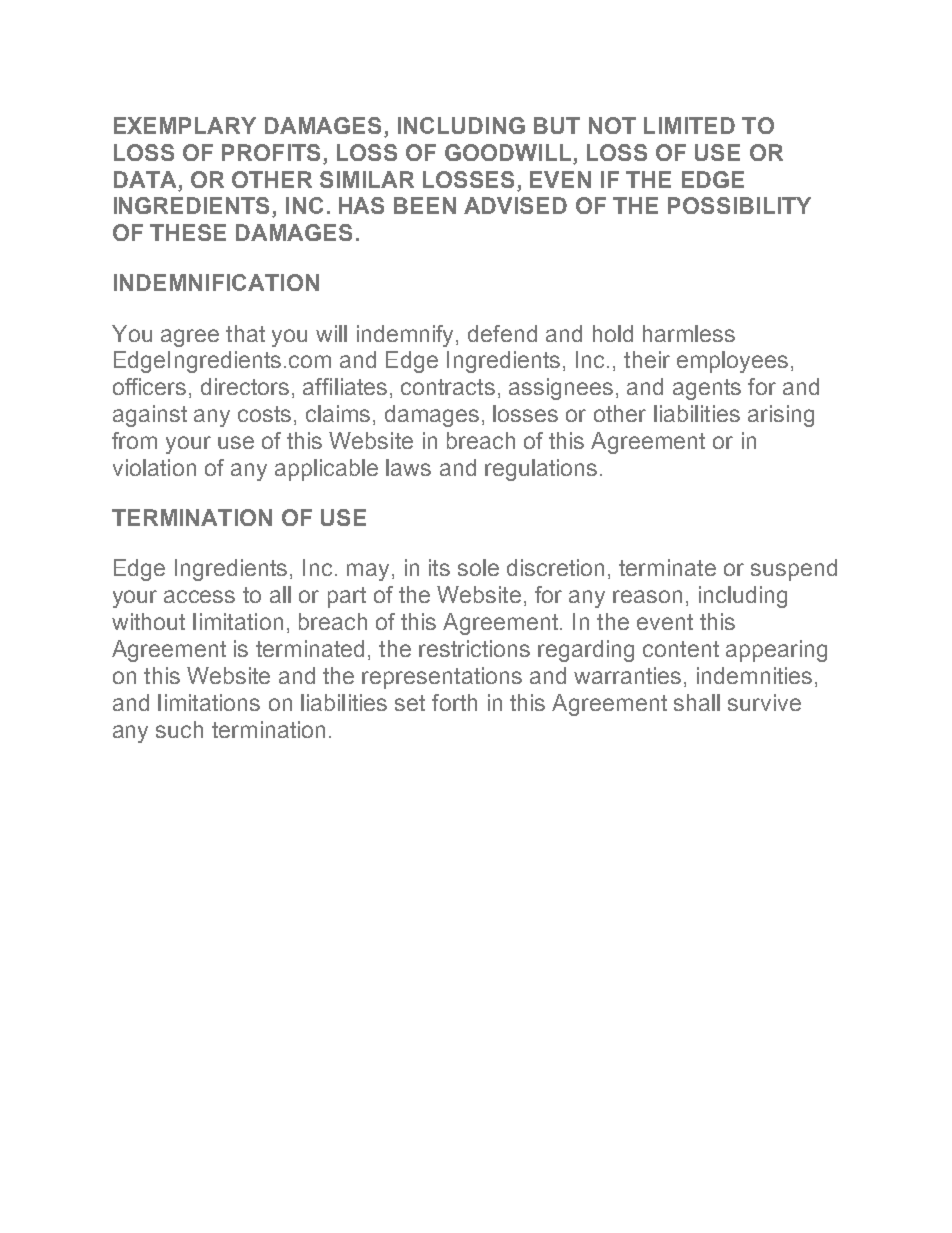 The height and width of the page is (1233, 952). I want to click on such, so click(179, 729).
